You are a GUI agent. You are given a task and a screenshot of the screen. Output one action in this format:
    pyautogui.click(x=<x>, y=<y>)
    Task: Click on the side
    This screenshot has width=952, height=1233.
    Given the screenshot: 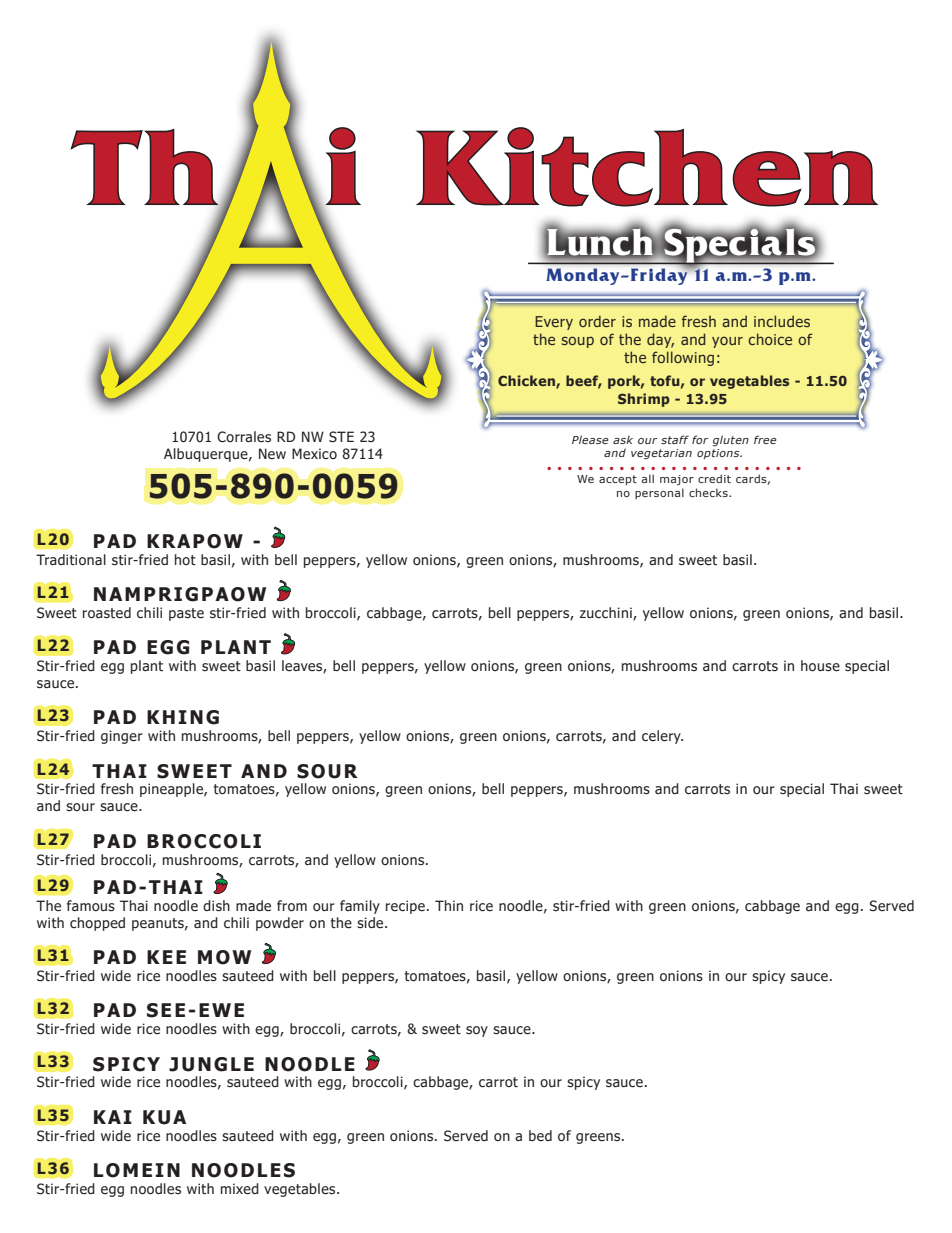 What is the action you would take?
    pyautogui.click(x=371, y=923)
